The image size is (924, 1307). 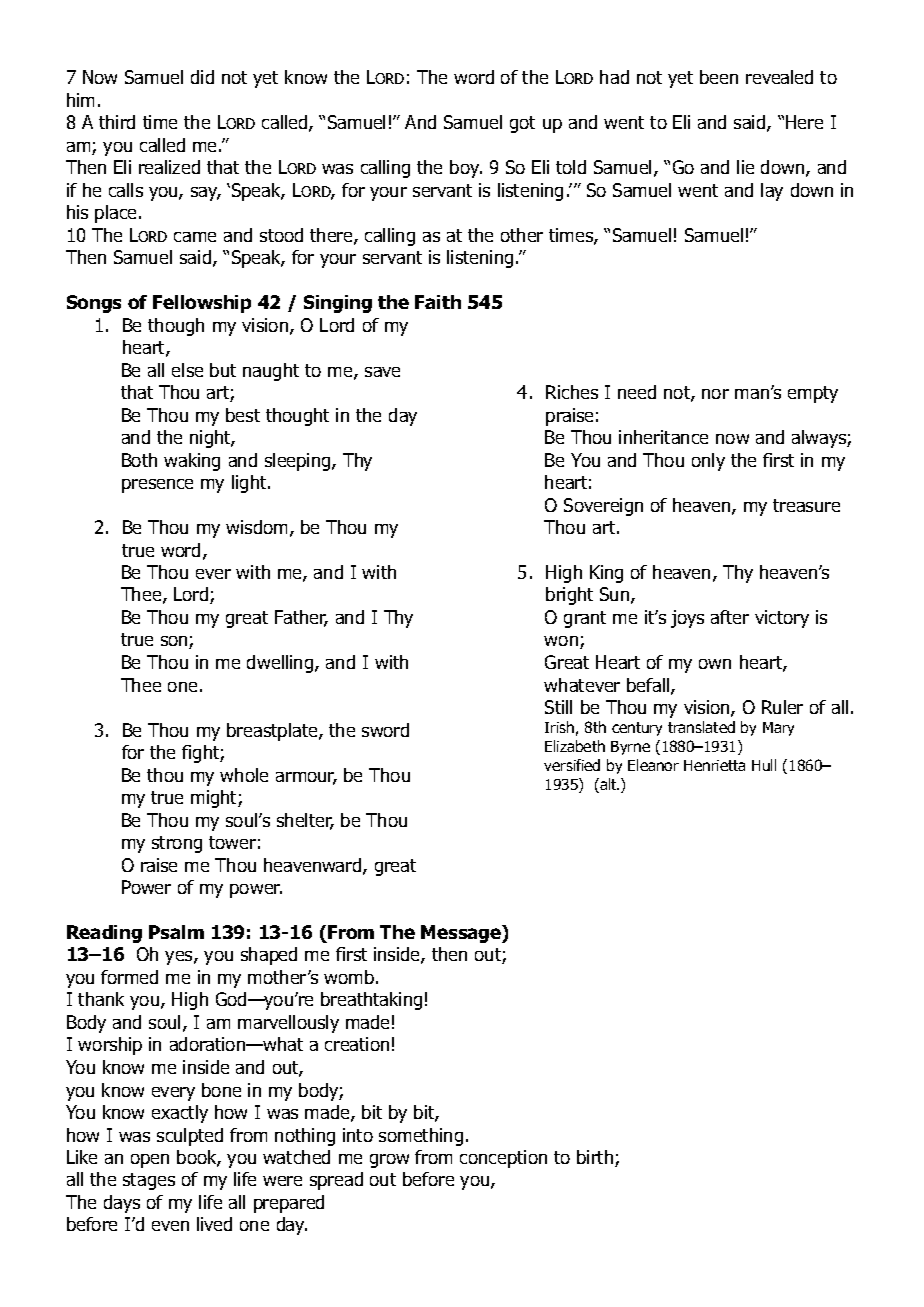 I want to click on third, so click(x=117, y=122).
